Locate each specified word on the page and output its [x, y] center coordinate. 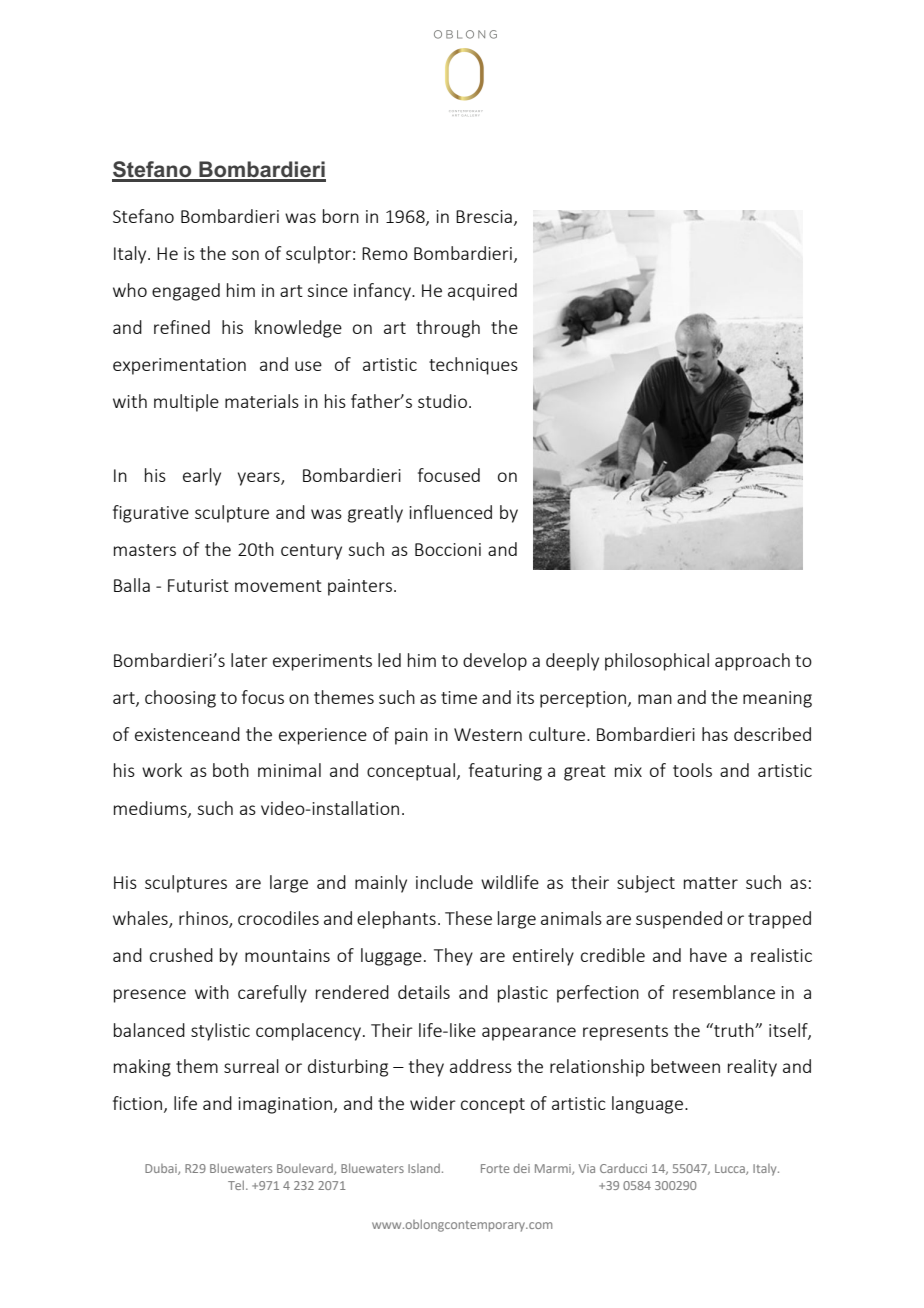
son [245, 255]
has [715, 734]
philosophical [657, 662]
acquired [482, 292]
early [202, 477]
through [448, 329]
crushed [181, 955]
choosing [180, 699]
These [468, 918]
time [459, 697]
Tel [237, 1185]
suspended [679, 920]
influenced [450, 512]
